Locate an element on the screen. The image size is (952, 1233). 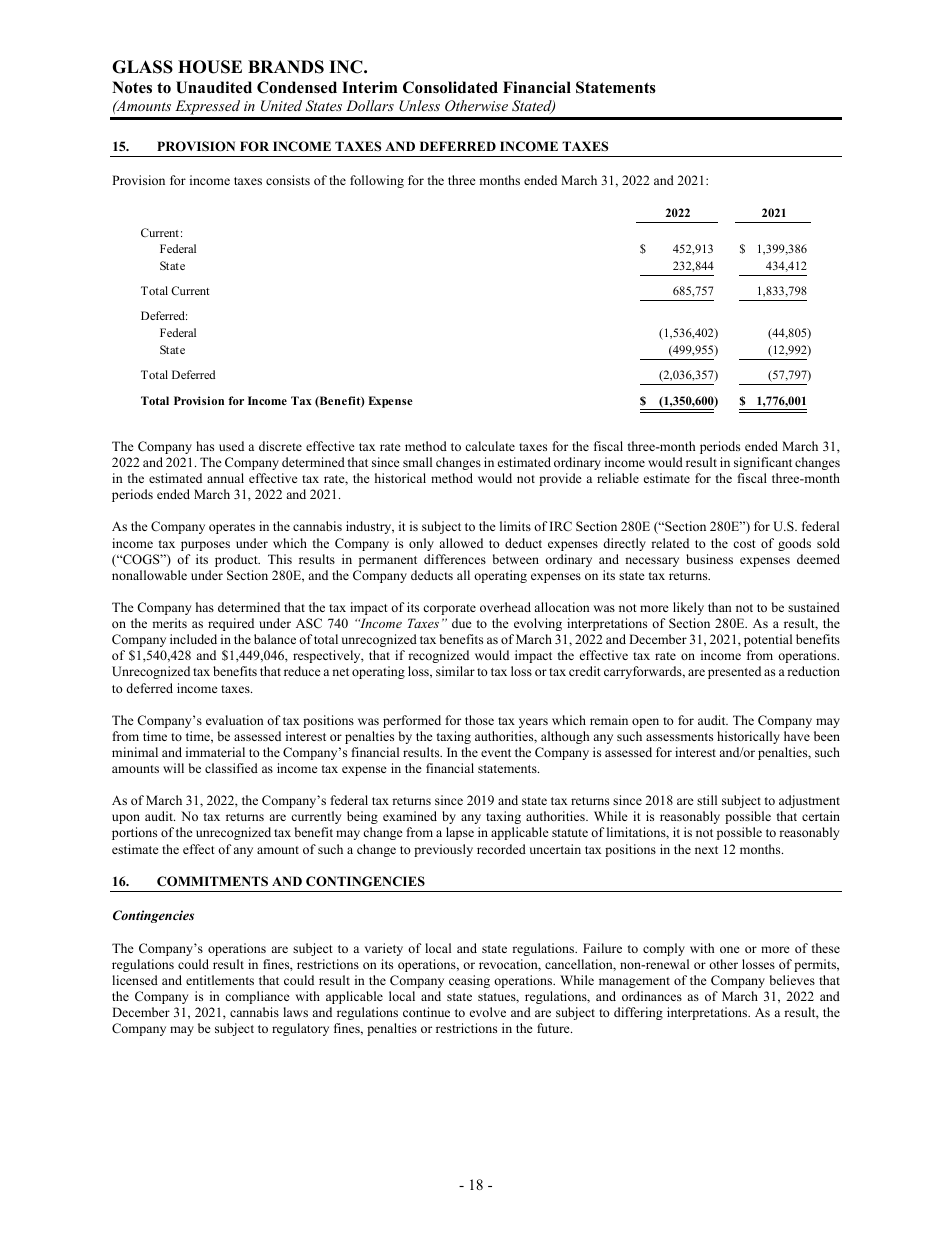
Consolidated is located at coordinates (450, 87).
